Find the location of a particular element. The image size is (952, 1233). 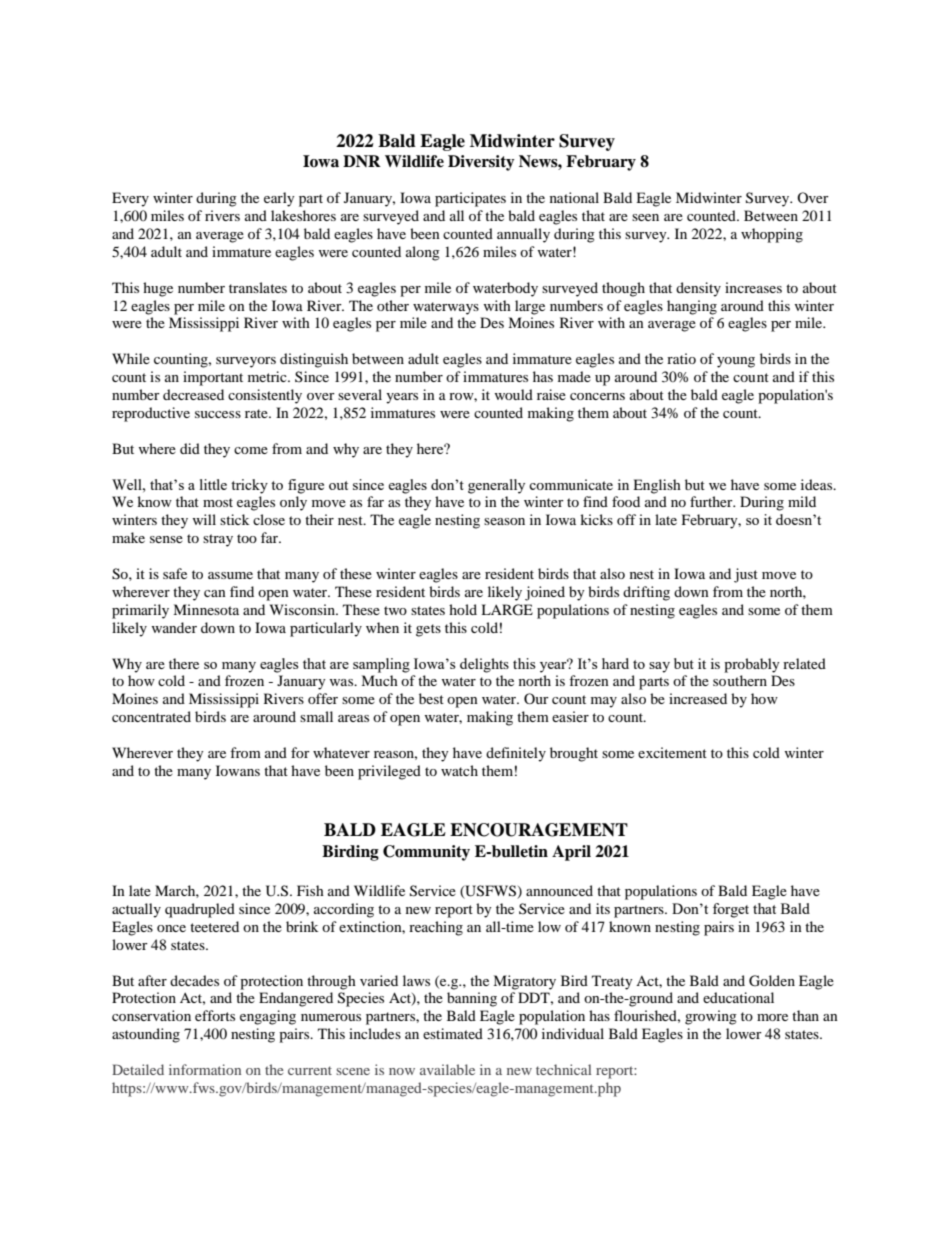

early is located at coordinates (279, 199).
